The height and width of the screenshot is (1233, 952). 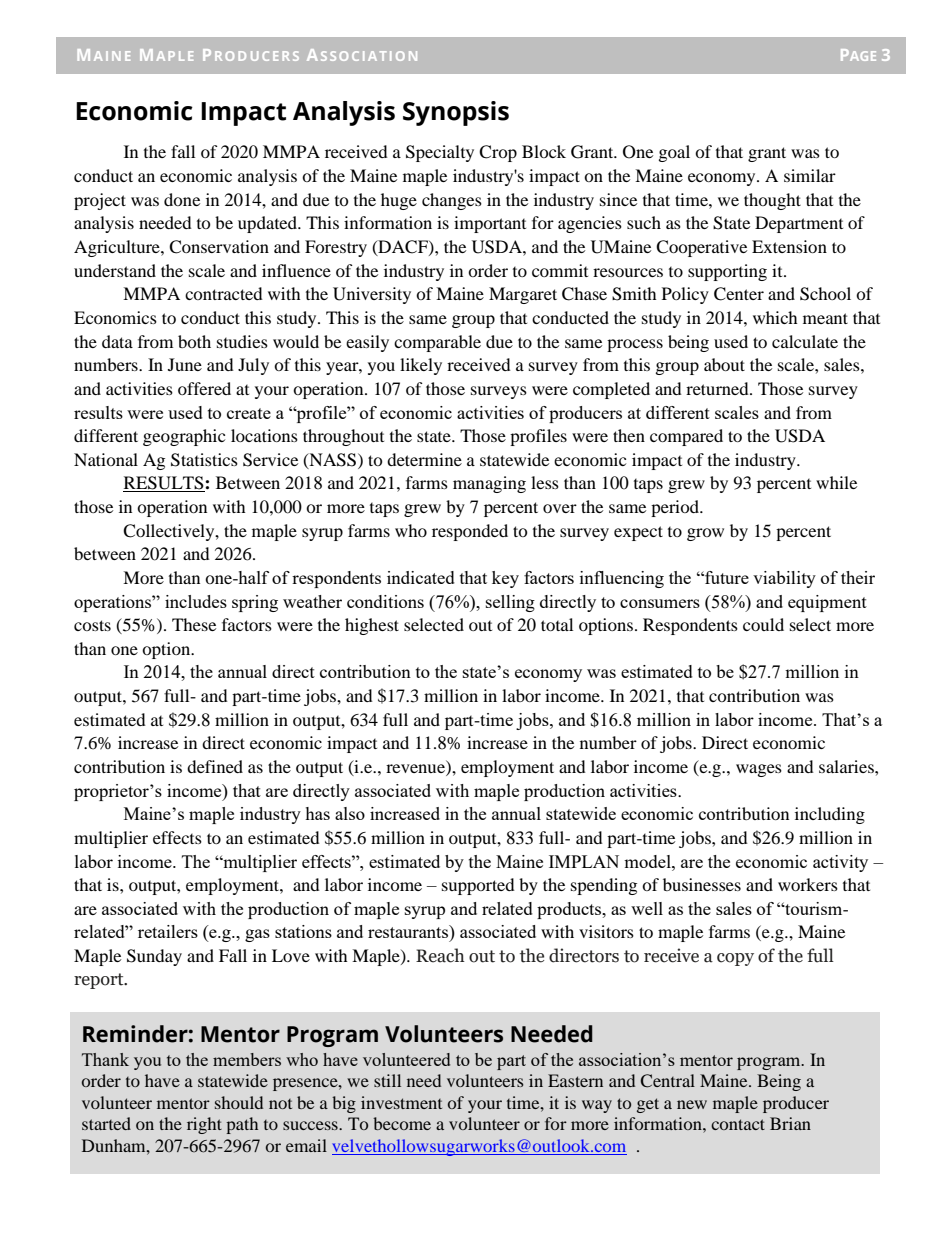 I want to click on managing, so click(x=489, y=484).
